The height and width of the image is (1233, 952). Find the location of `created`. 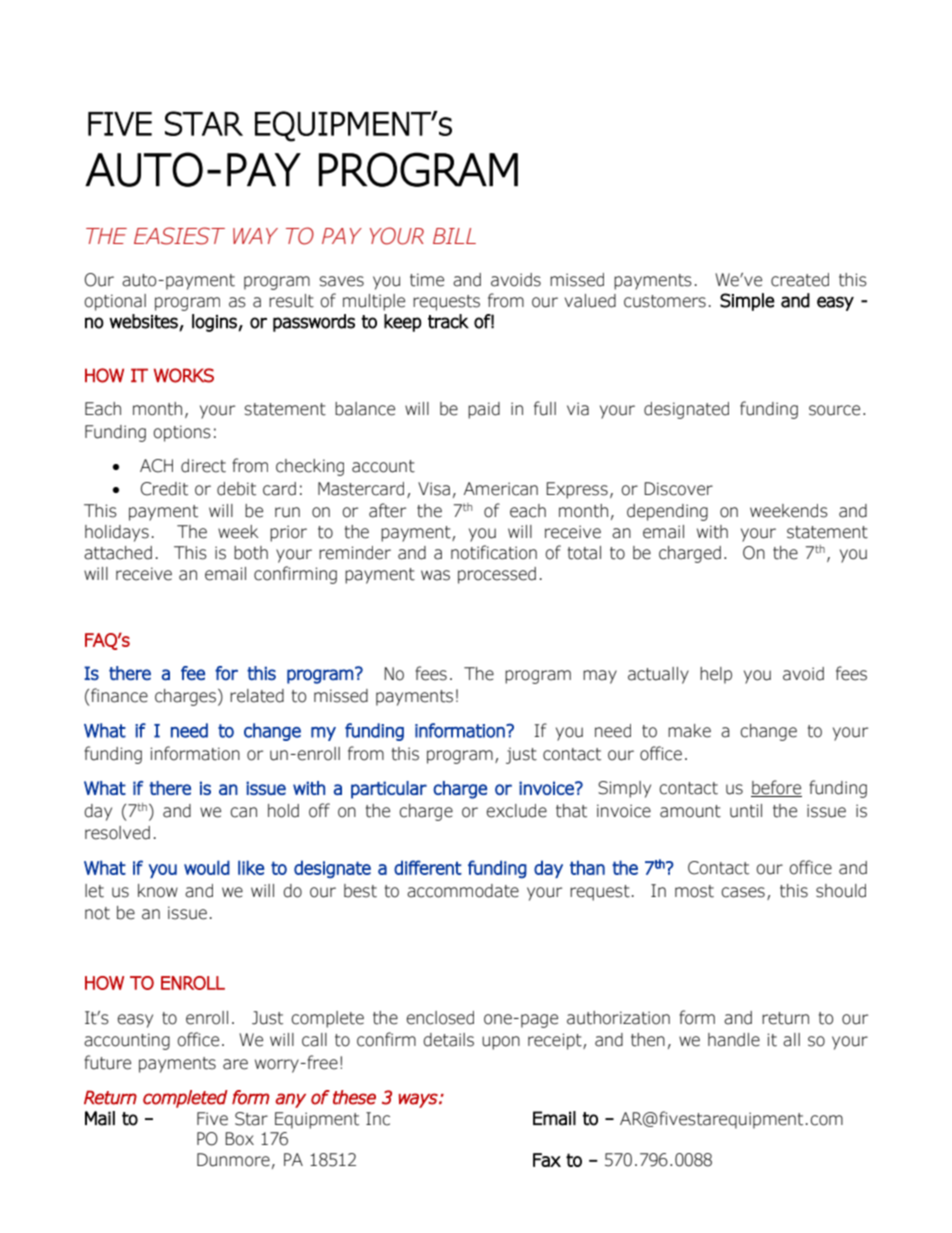

created is located at coordinates (800, 280).
